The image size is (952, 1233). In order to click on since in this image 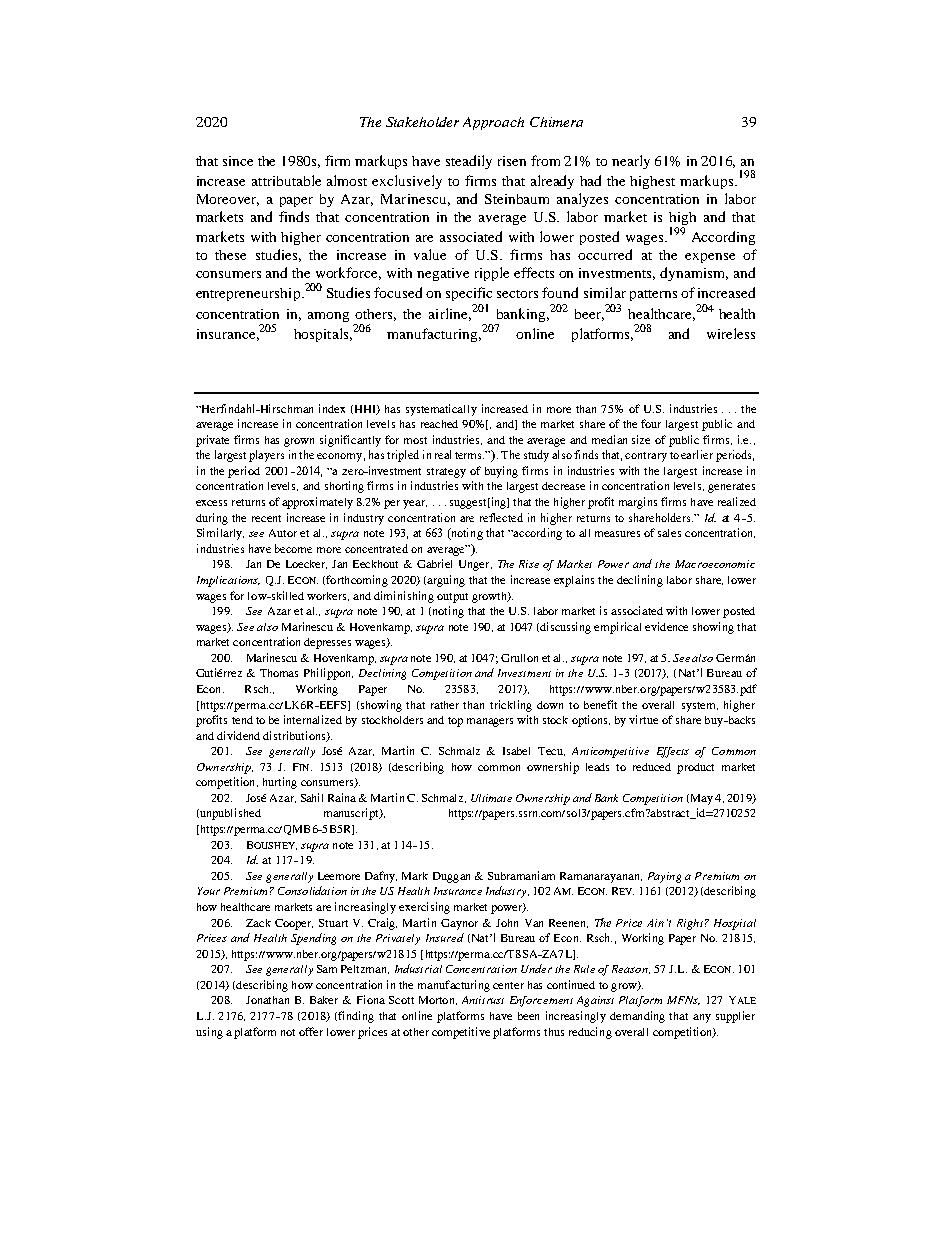, I will do `click(238, 161)`.
